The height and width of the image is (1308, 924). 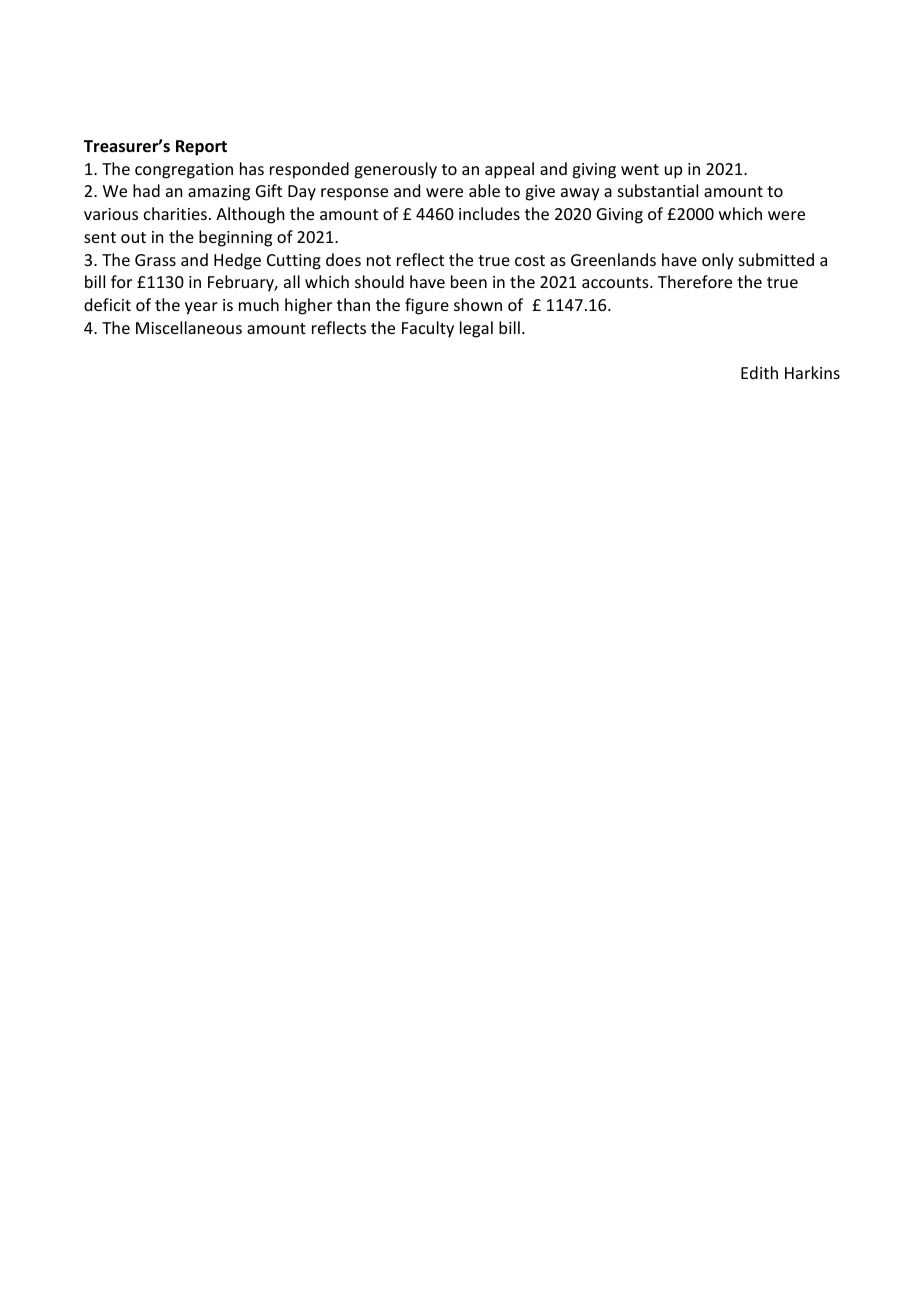 What do you see at coordinates (695, 281) in the image?
I see `Therefore` at bounding box center [695, 281].
